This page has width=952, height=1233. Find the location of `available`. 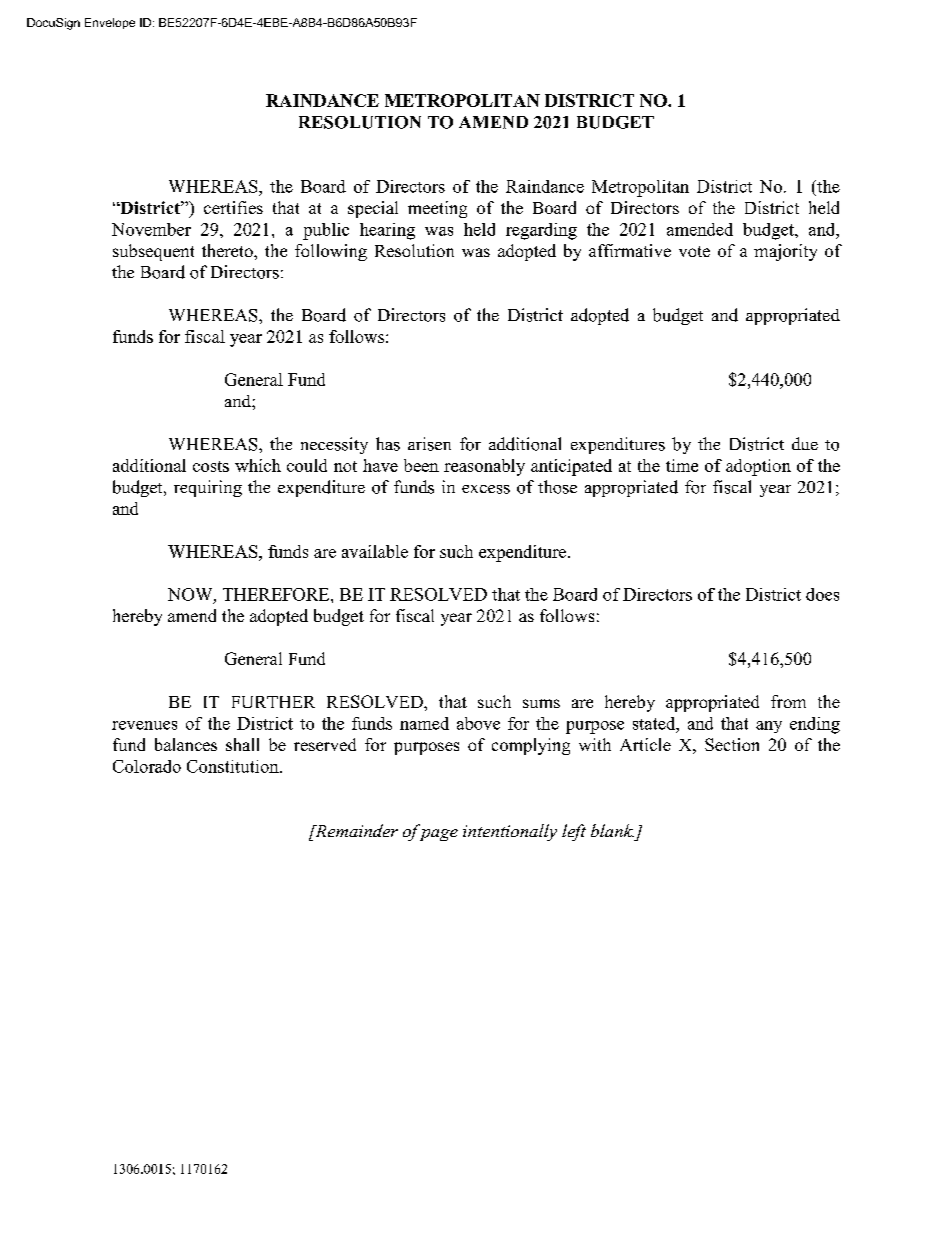

available is located at coordinates (375, 551).
